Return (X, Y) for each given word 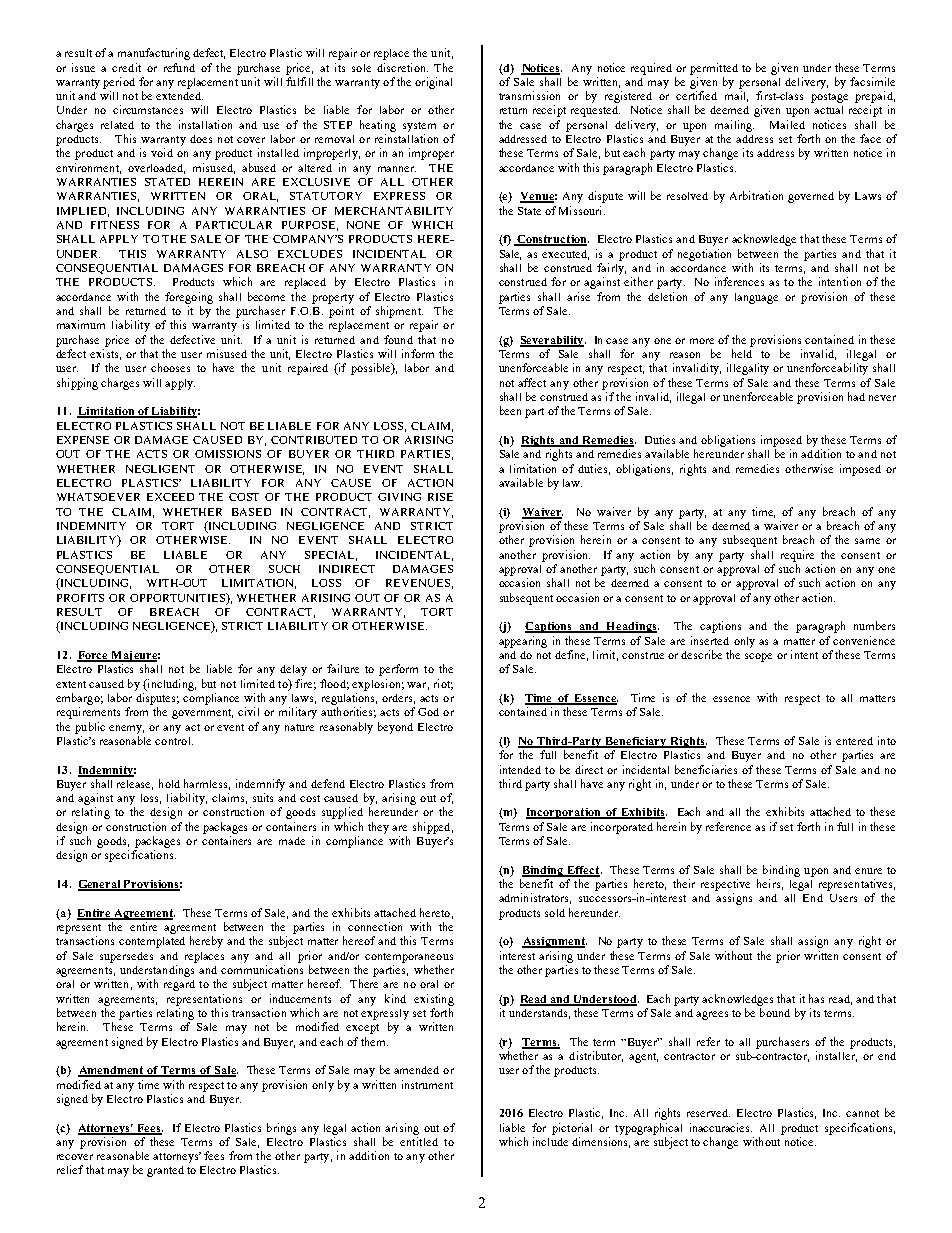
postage (829, 98)
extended (179, 96)
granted (165, 1171)
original (433, 83)
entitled (419, 1141)
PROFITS (80, 598)
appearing (523, 642)
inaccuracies (721, 1127)
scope (758, 657)
